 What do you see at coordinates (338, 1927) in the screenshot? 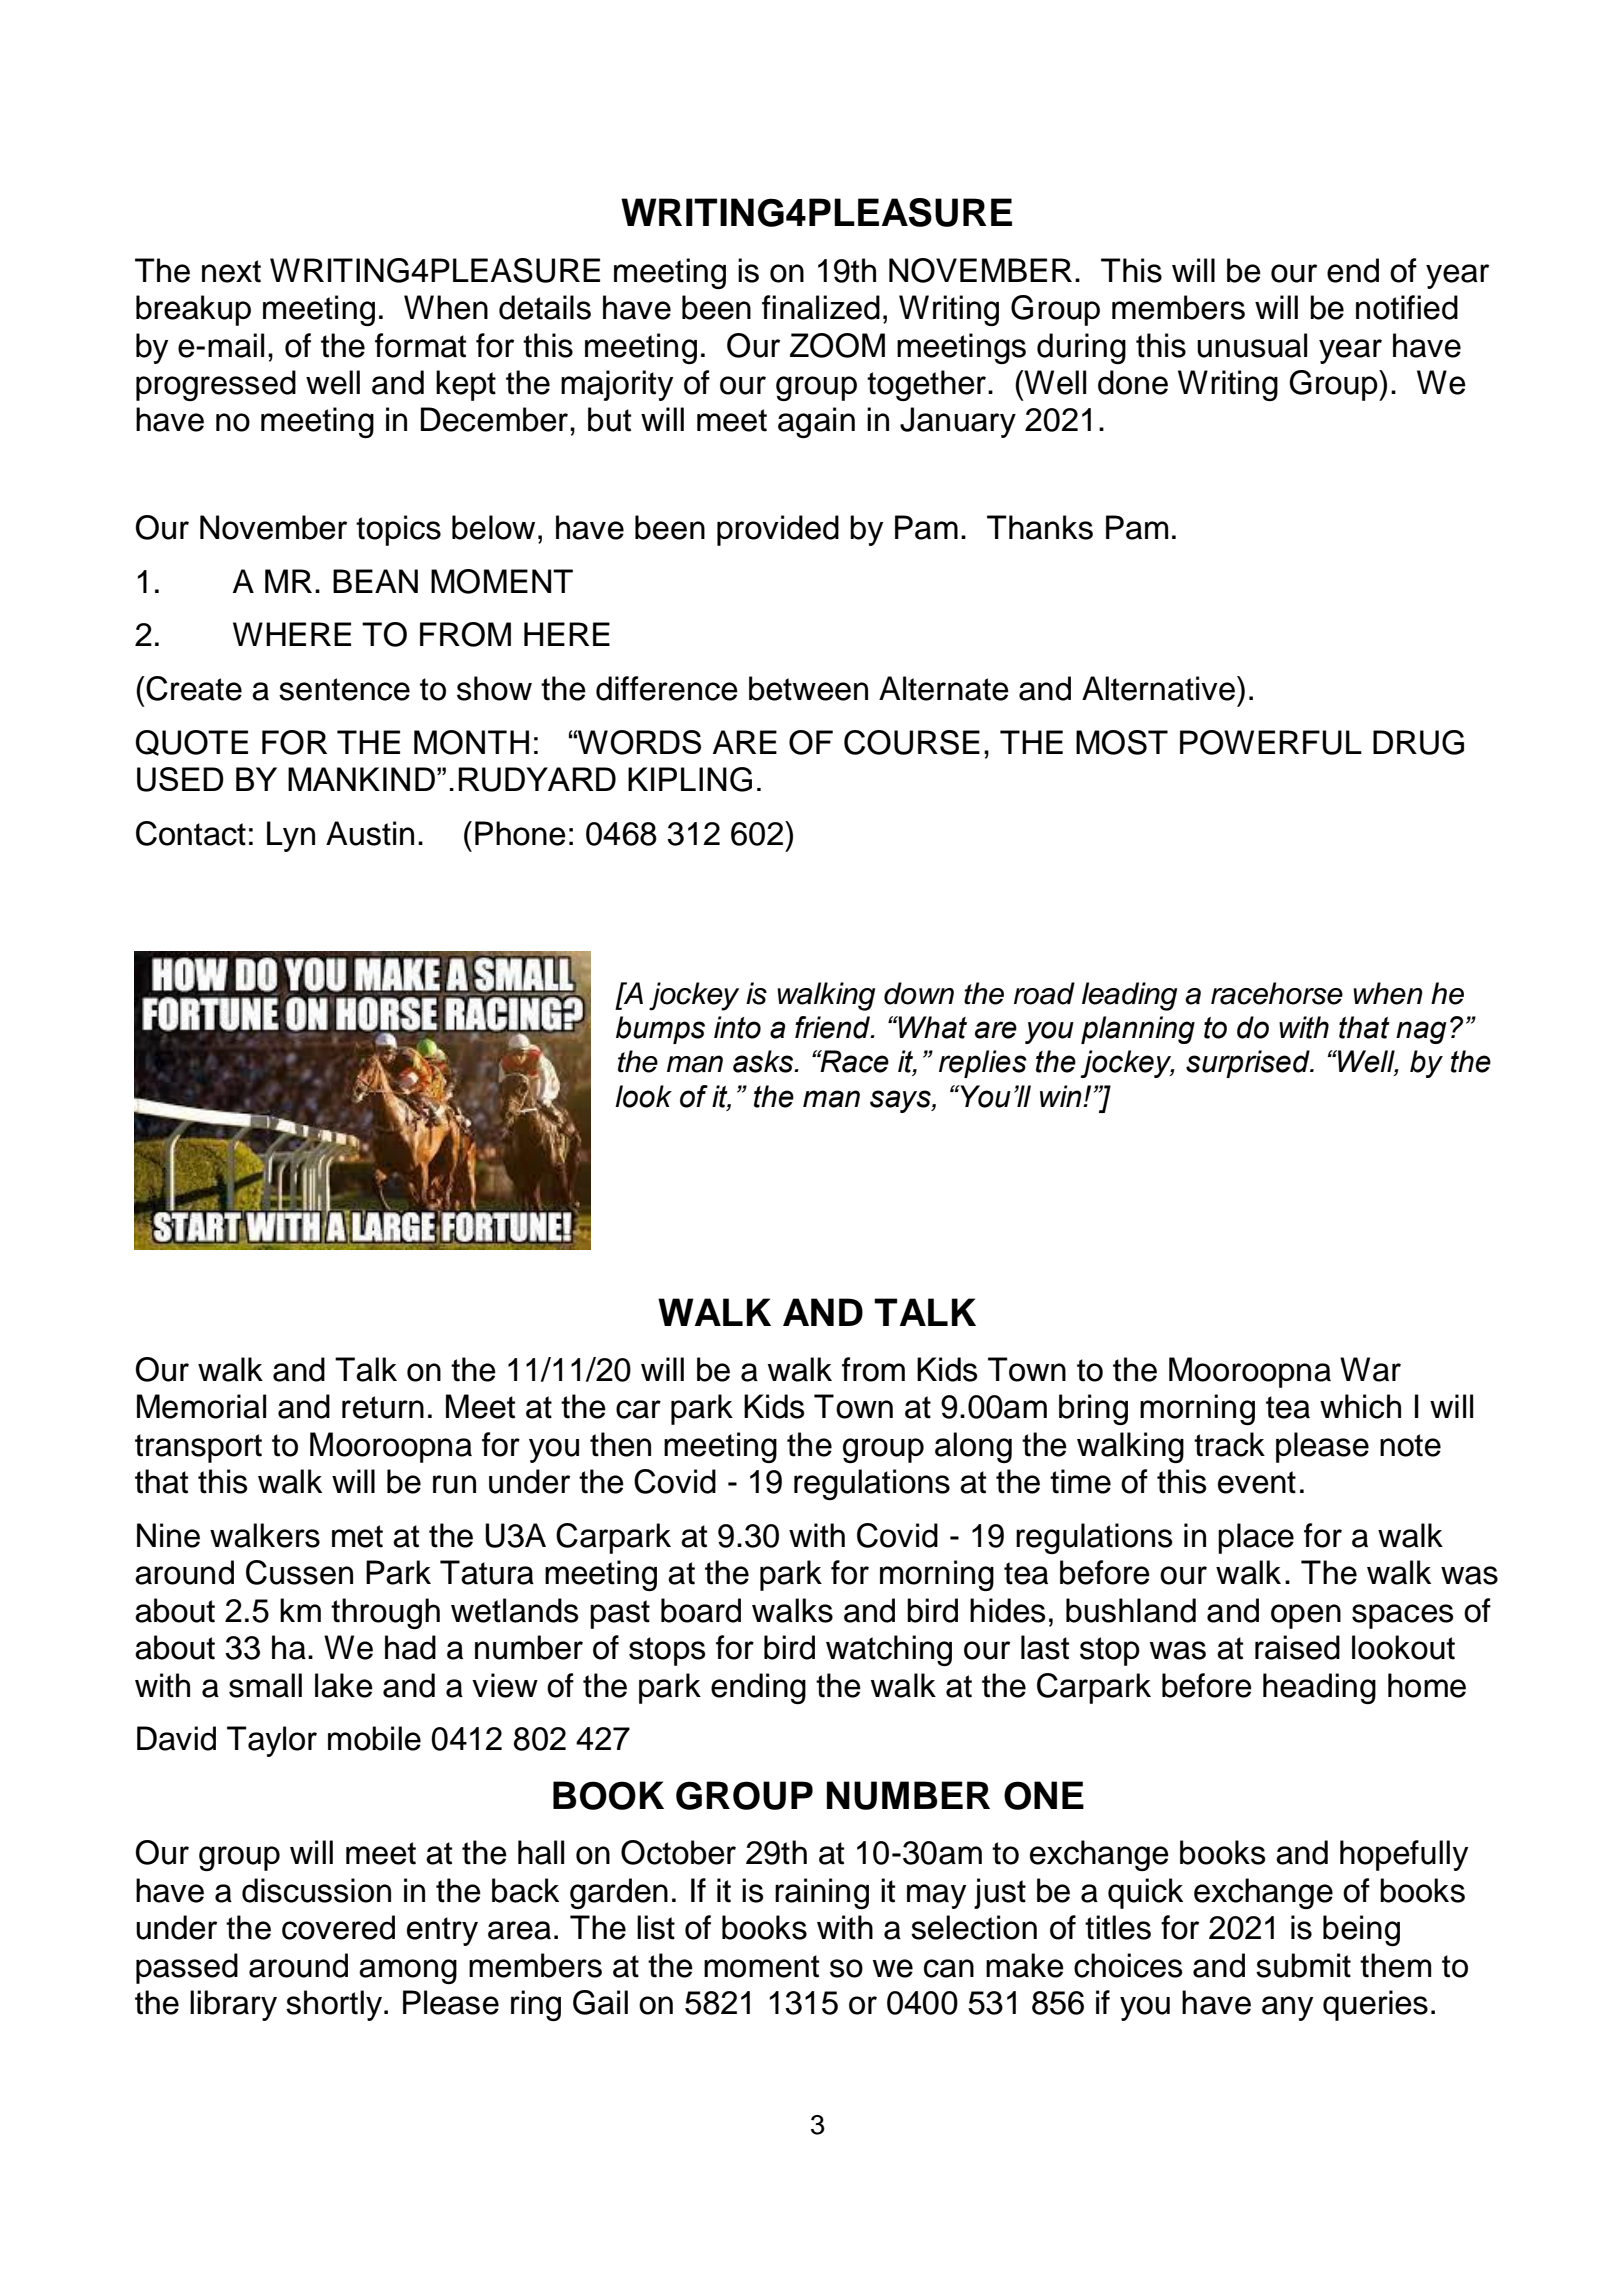
I see `covered` at bounding box center [338, 1927].
